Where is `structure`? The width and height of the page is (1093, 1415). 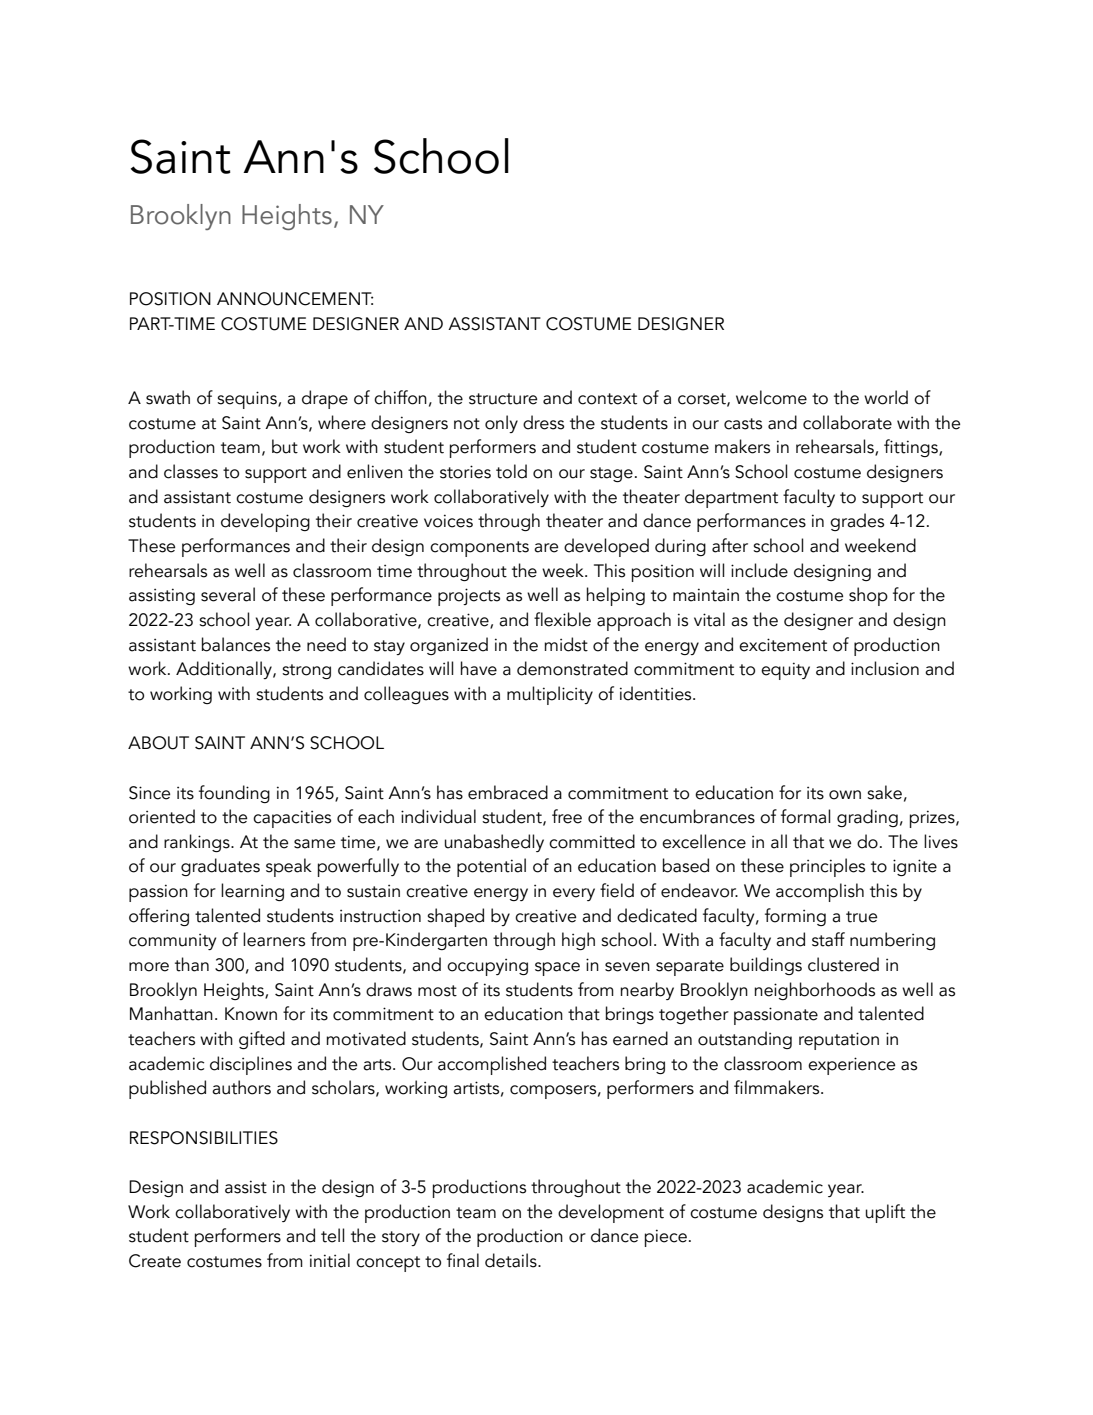 structure is located at coordinates (503, 399).
